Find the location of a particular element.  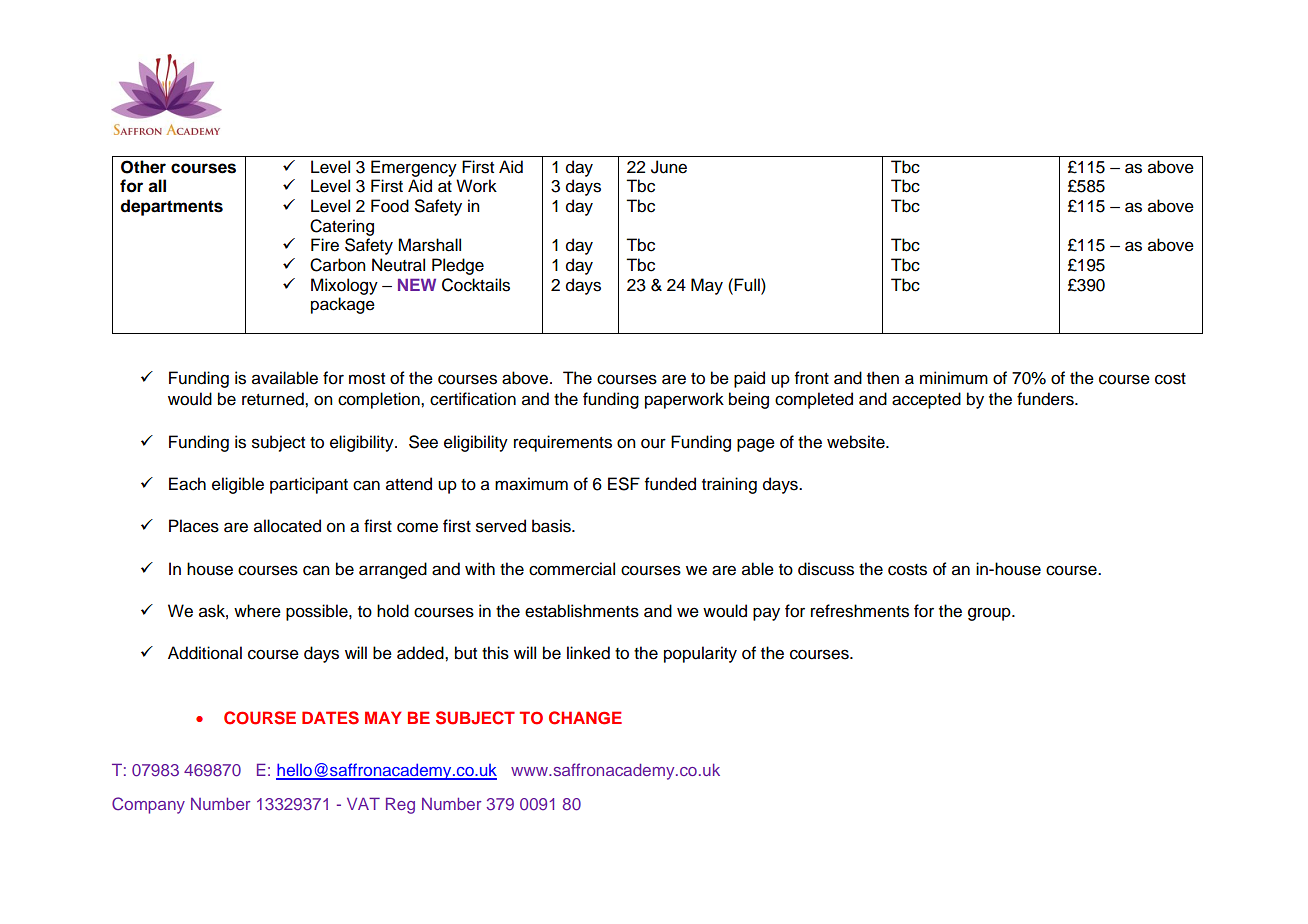

departments is located at coordinates (172, 207).
